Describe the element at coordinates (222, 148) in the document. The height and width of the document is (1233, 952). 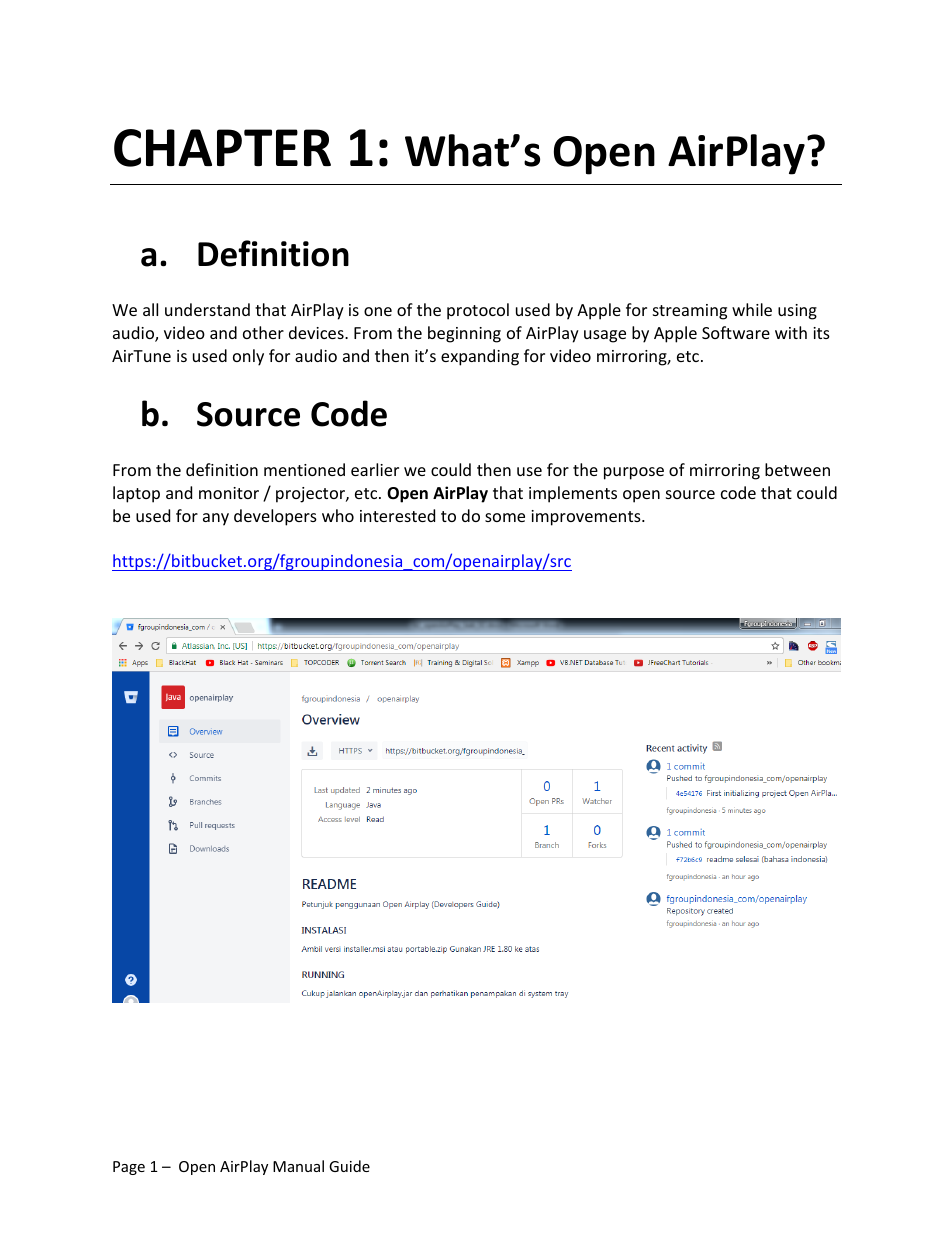
I see `CHAPTER` at that location.
